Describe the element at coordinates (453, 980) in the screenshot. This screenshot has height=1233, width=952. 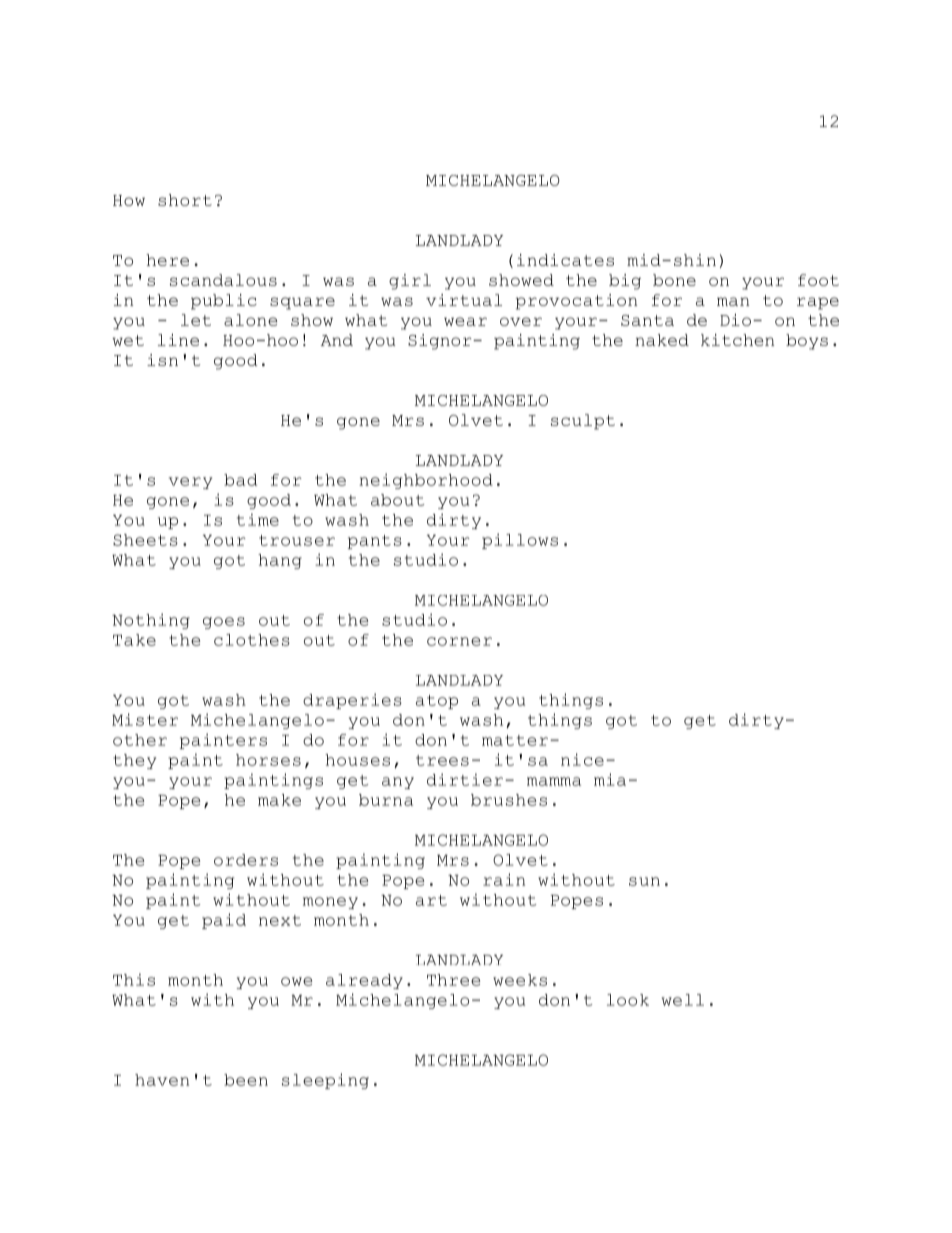
I see `Three` at that location.
